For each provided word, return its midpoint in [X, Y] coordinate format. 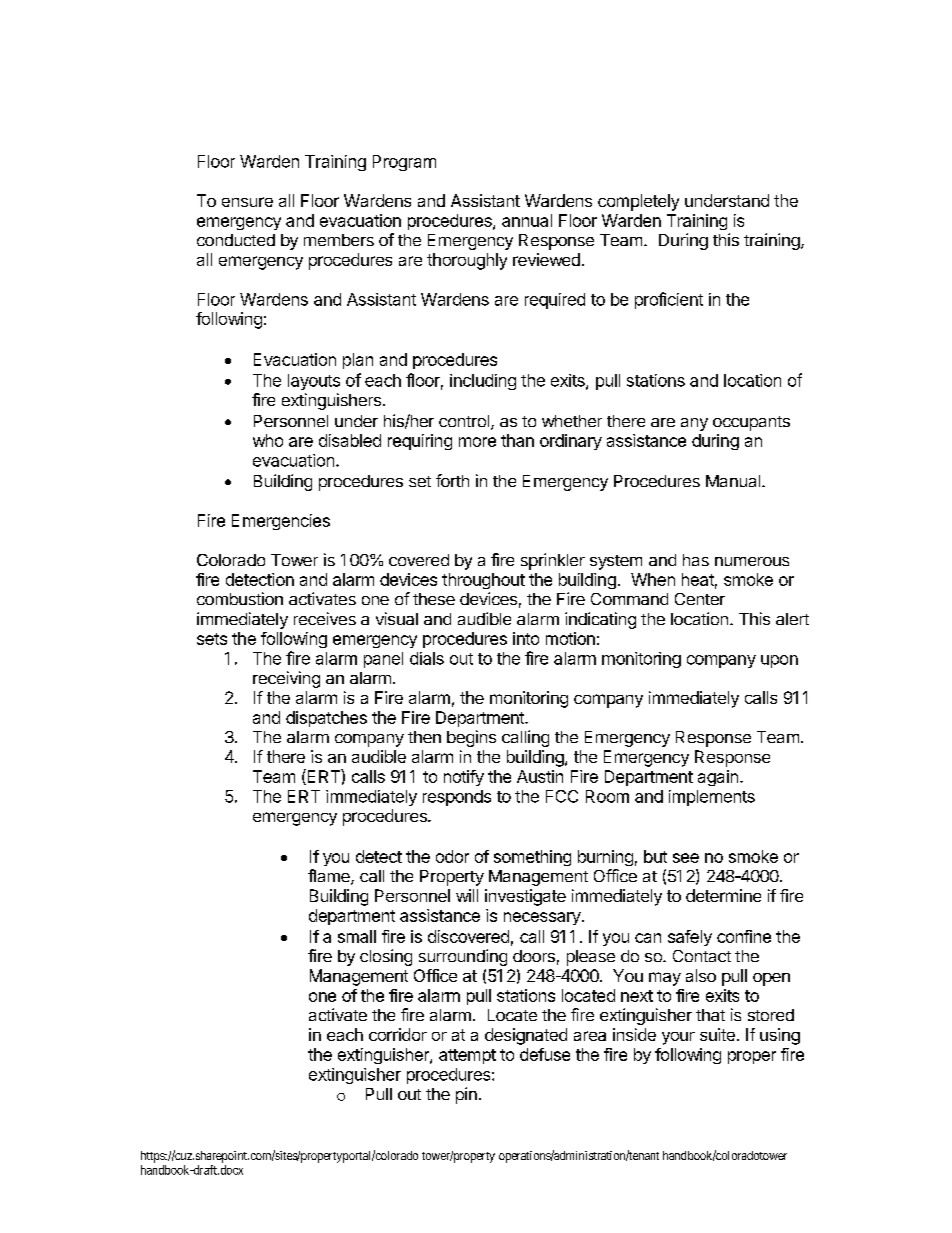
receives [325, 618]
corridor [398, 1034]
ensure [247, 202]
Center [700, 599]
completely [638, 202]
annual [527, 220]
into [526, 638]
